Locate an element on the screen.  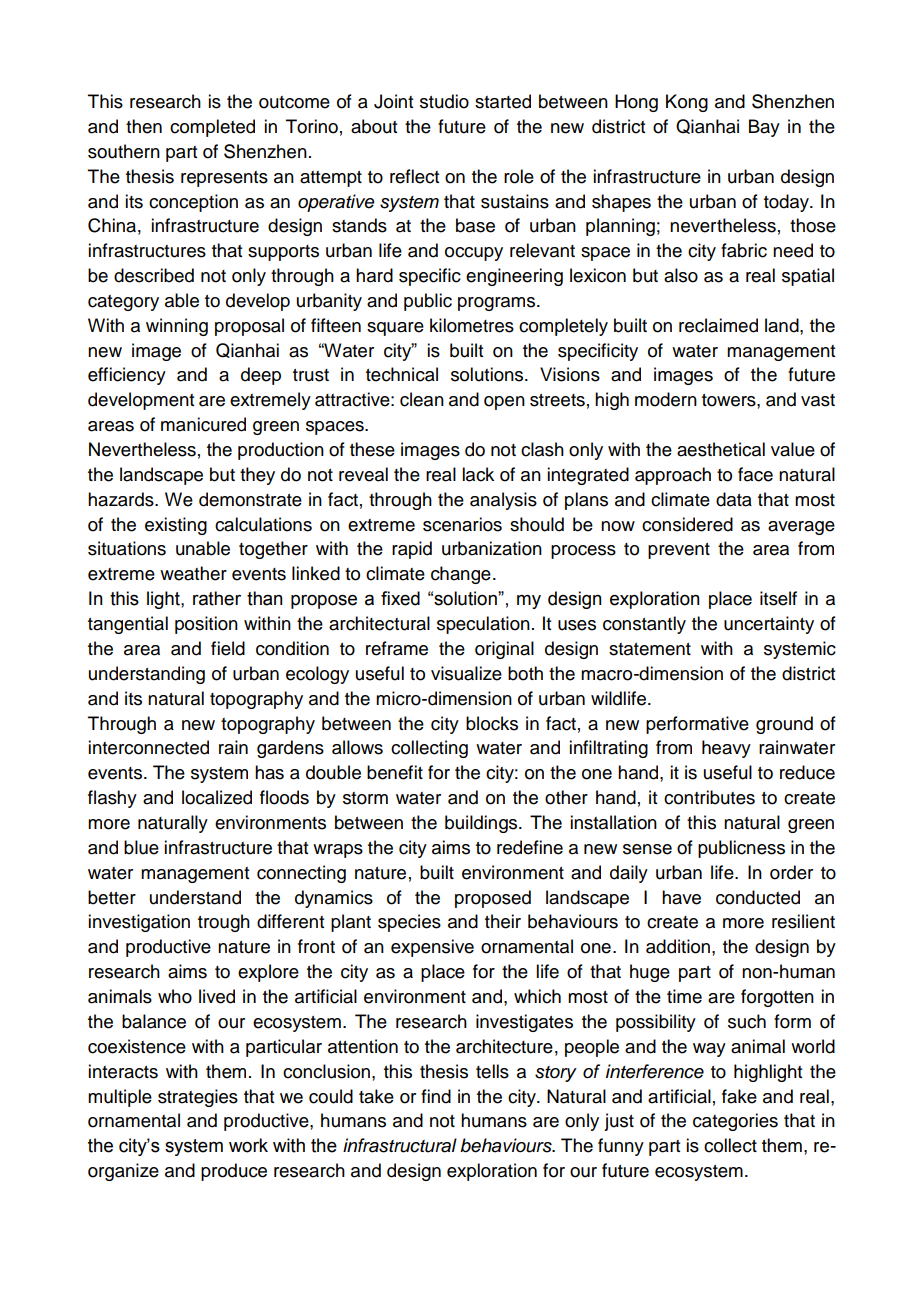
completed is located at coordinates (212, 128).
